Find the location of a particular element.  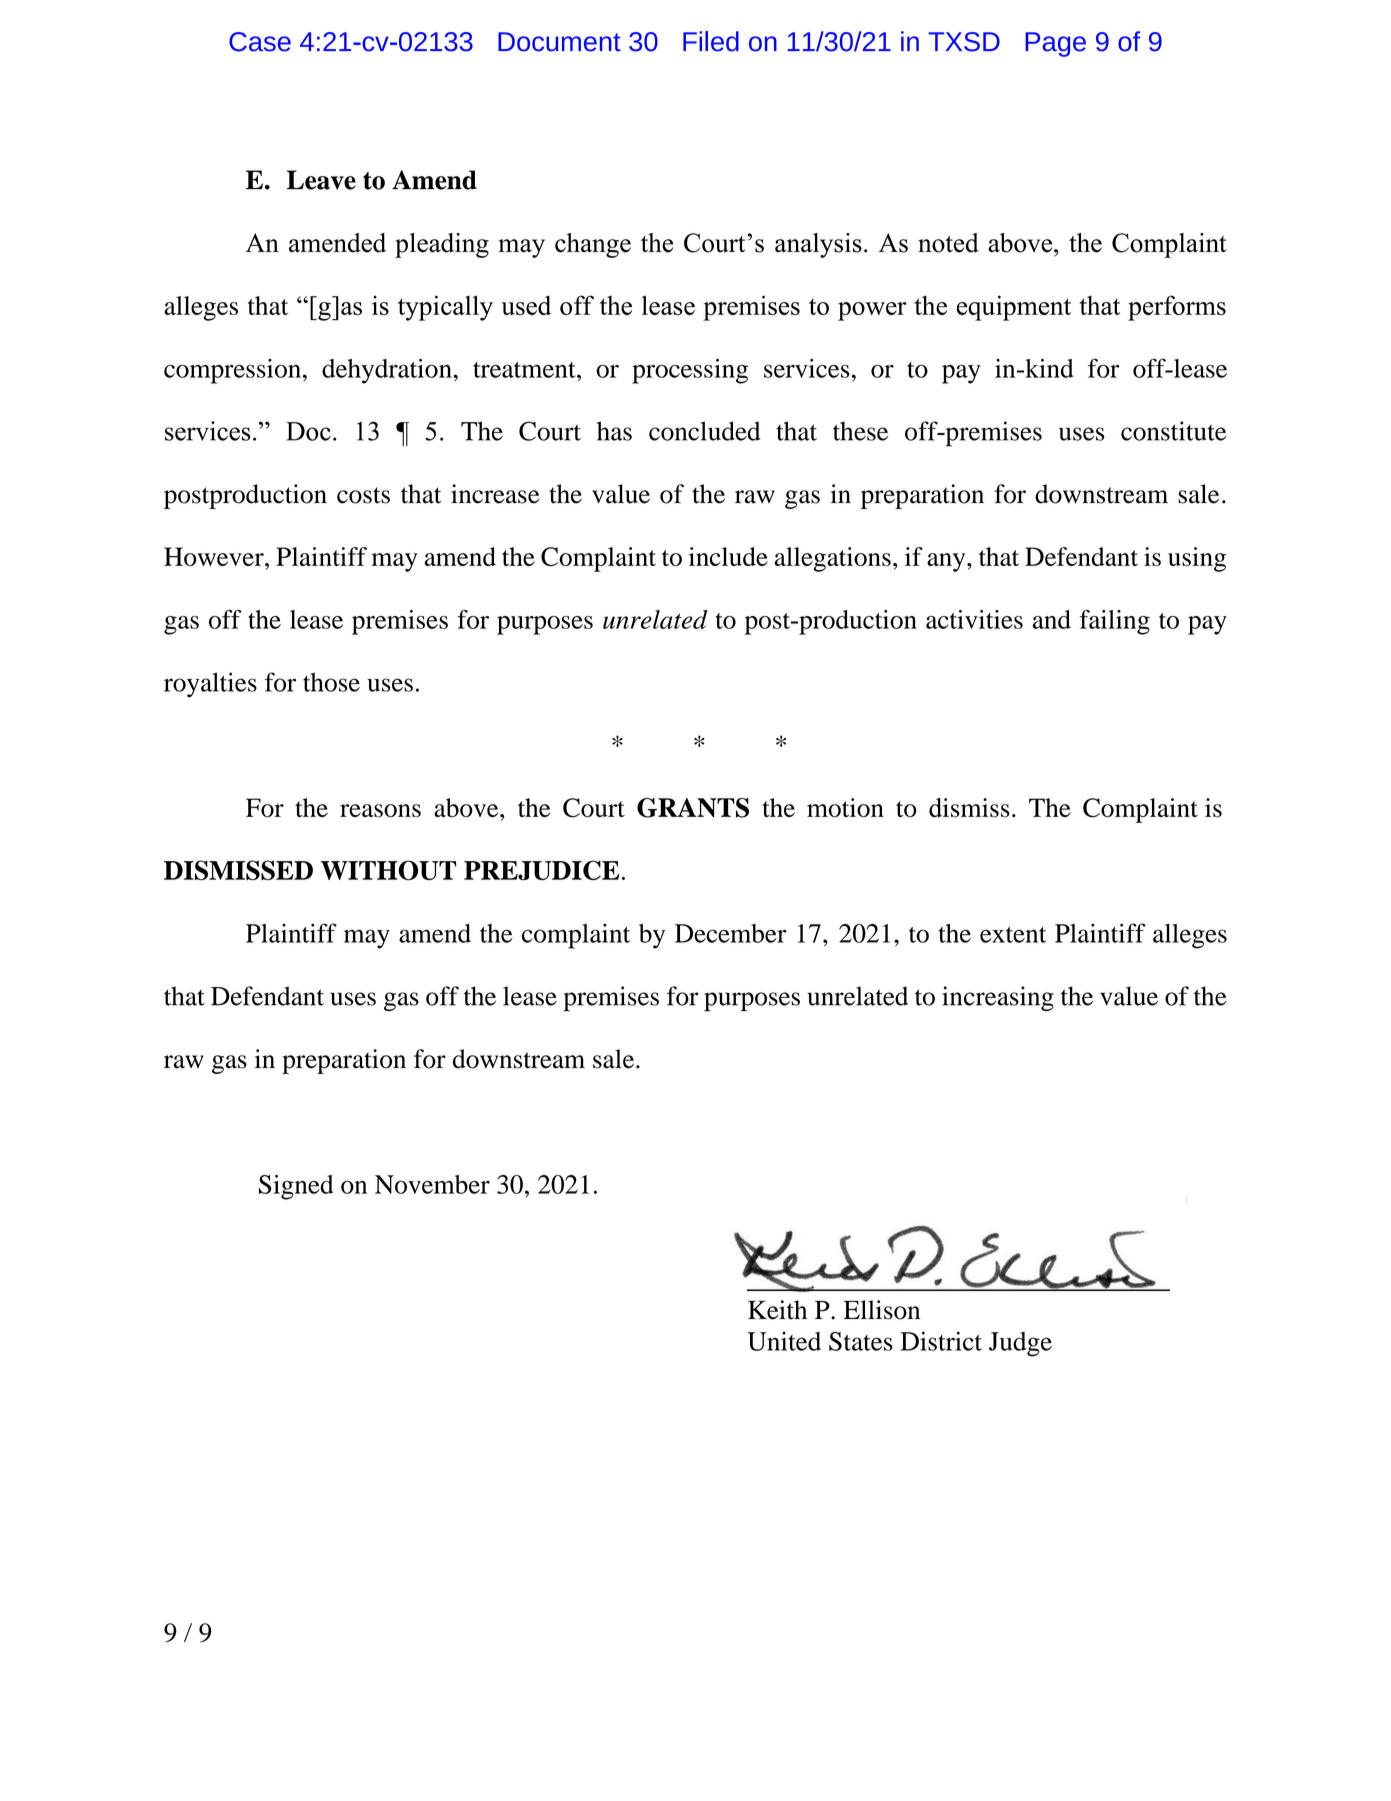

those is located at coordinates (331, 682).
